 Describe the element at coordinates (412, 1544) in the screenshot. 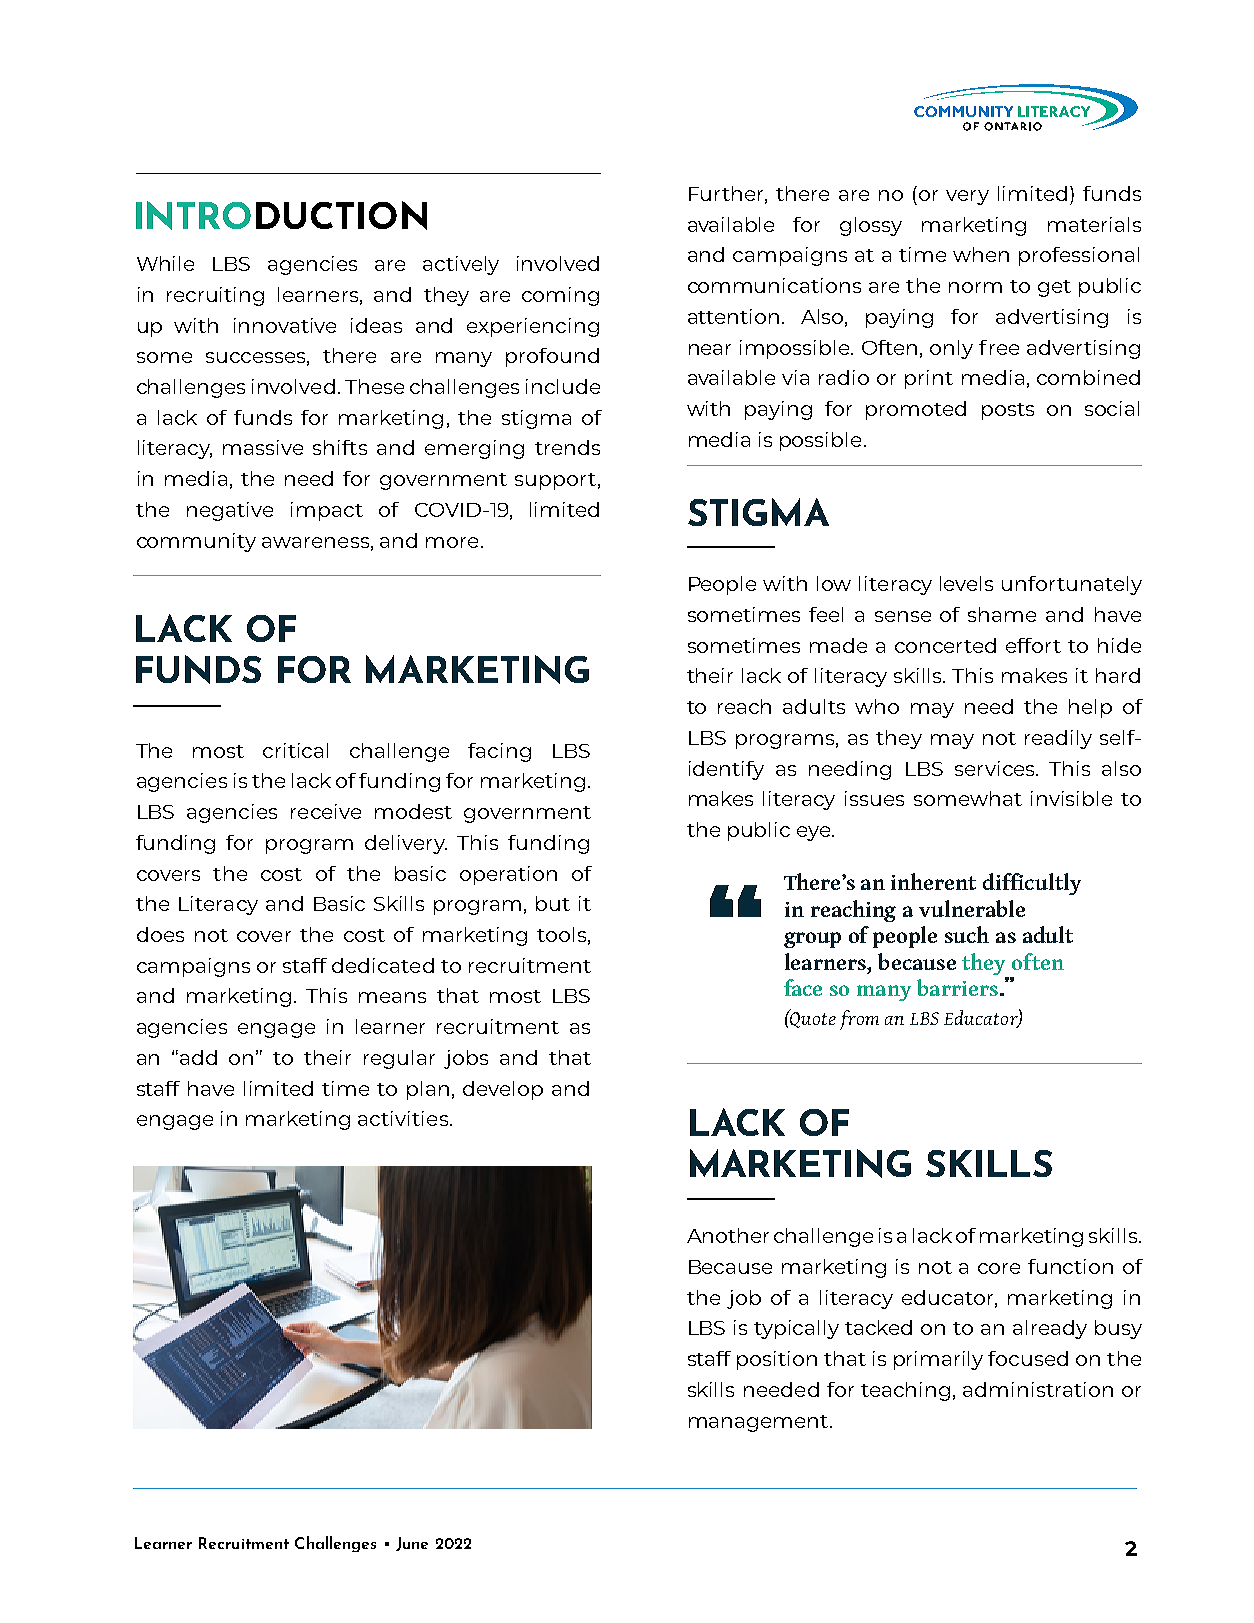

I see `June` at that location.
